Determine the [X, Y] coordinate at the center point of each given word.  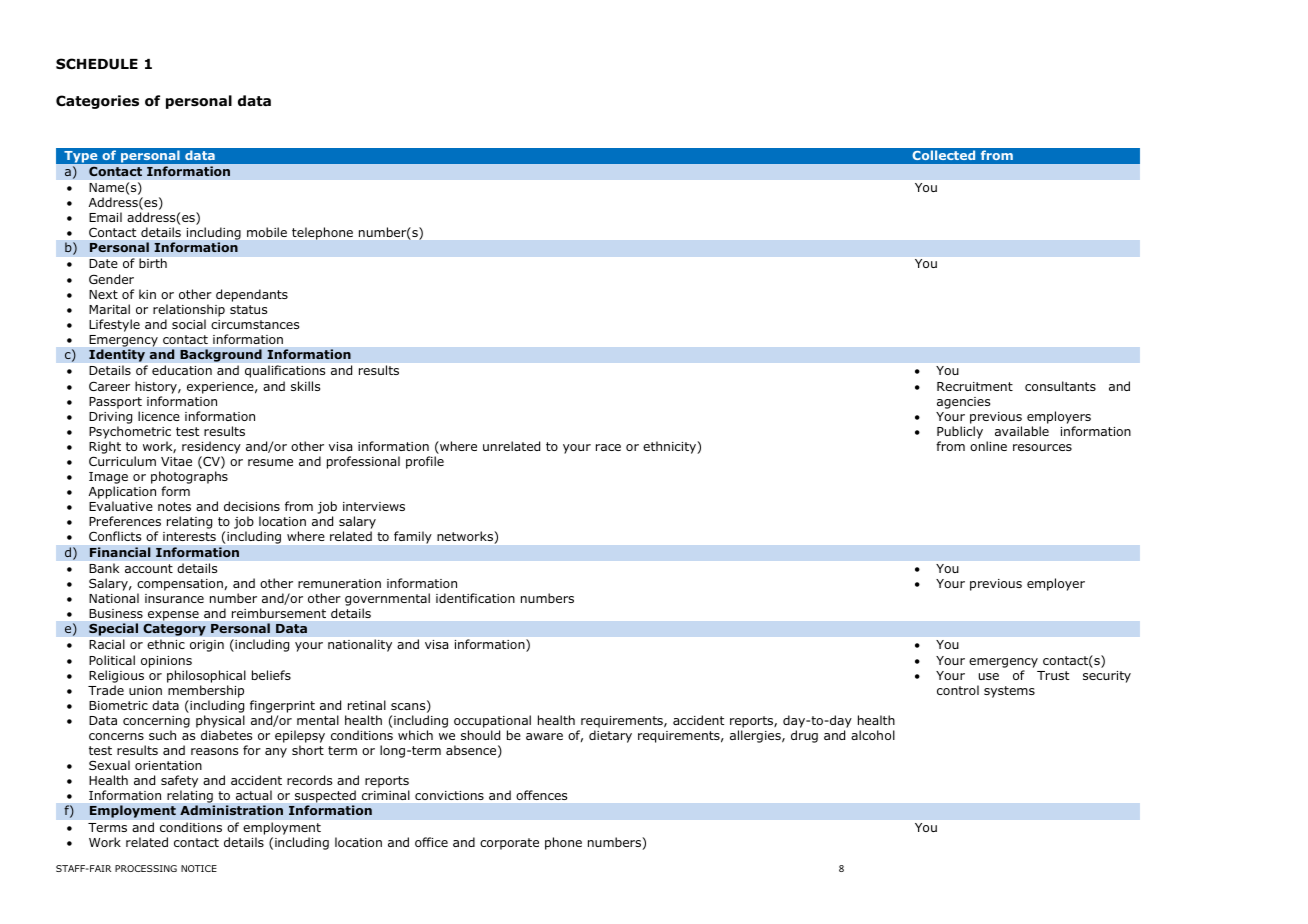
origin [207, 646]
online [988, 446]
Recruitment [975, 386]
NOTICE [199, 868]
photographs [189, 479]
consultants [1060, 386]
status [248, 309]
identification [475, 598]
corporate [509, 844]
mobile [267, 232]
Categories [97, 102]
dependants [252, 295]
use [989, 676]
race [608, 447]
